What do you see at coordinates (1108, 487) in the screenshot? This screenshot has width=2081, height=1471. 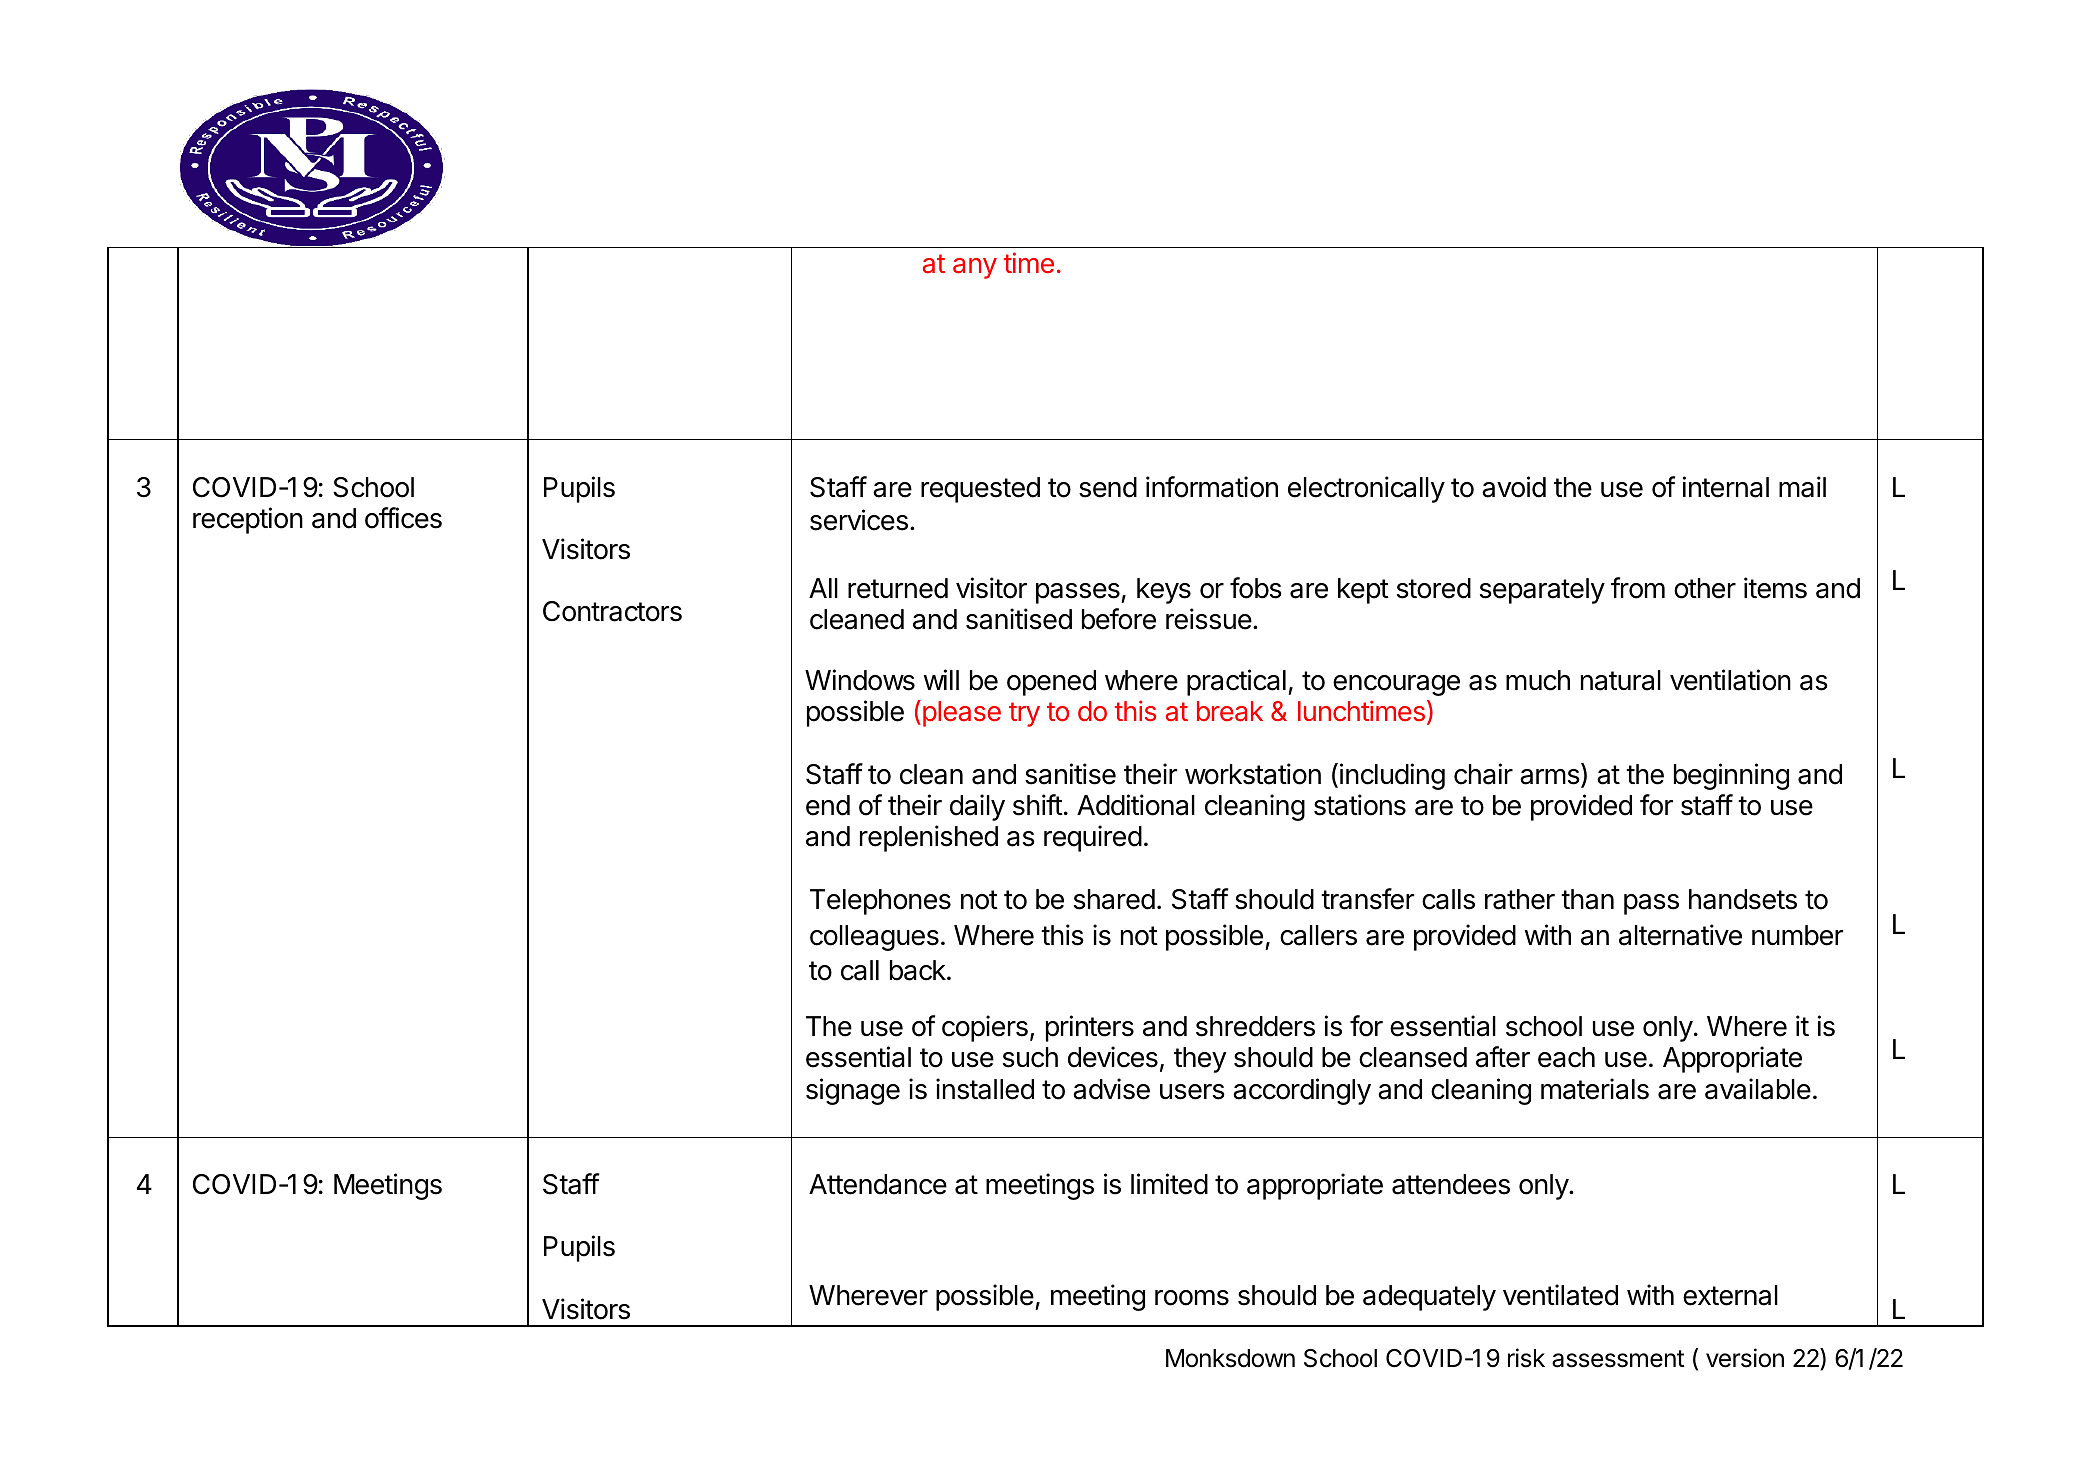 I see `send` at bounding box center [1108, 487].
